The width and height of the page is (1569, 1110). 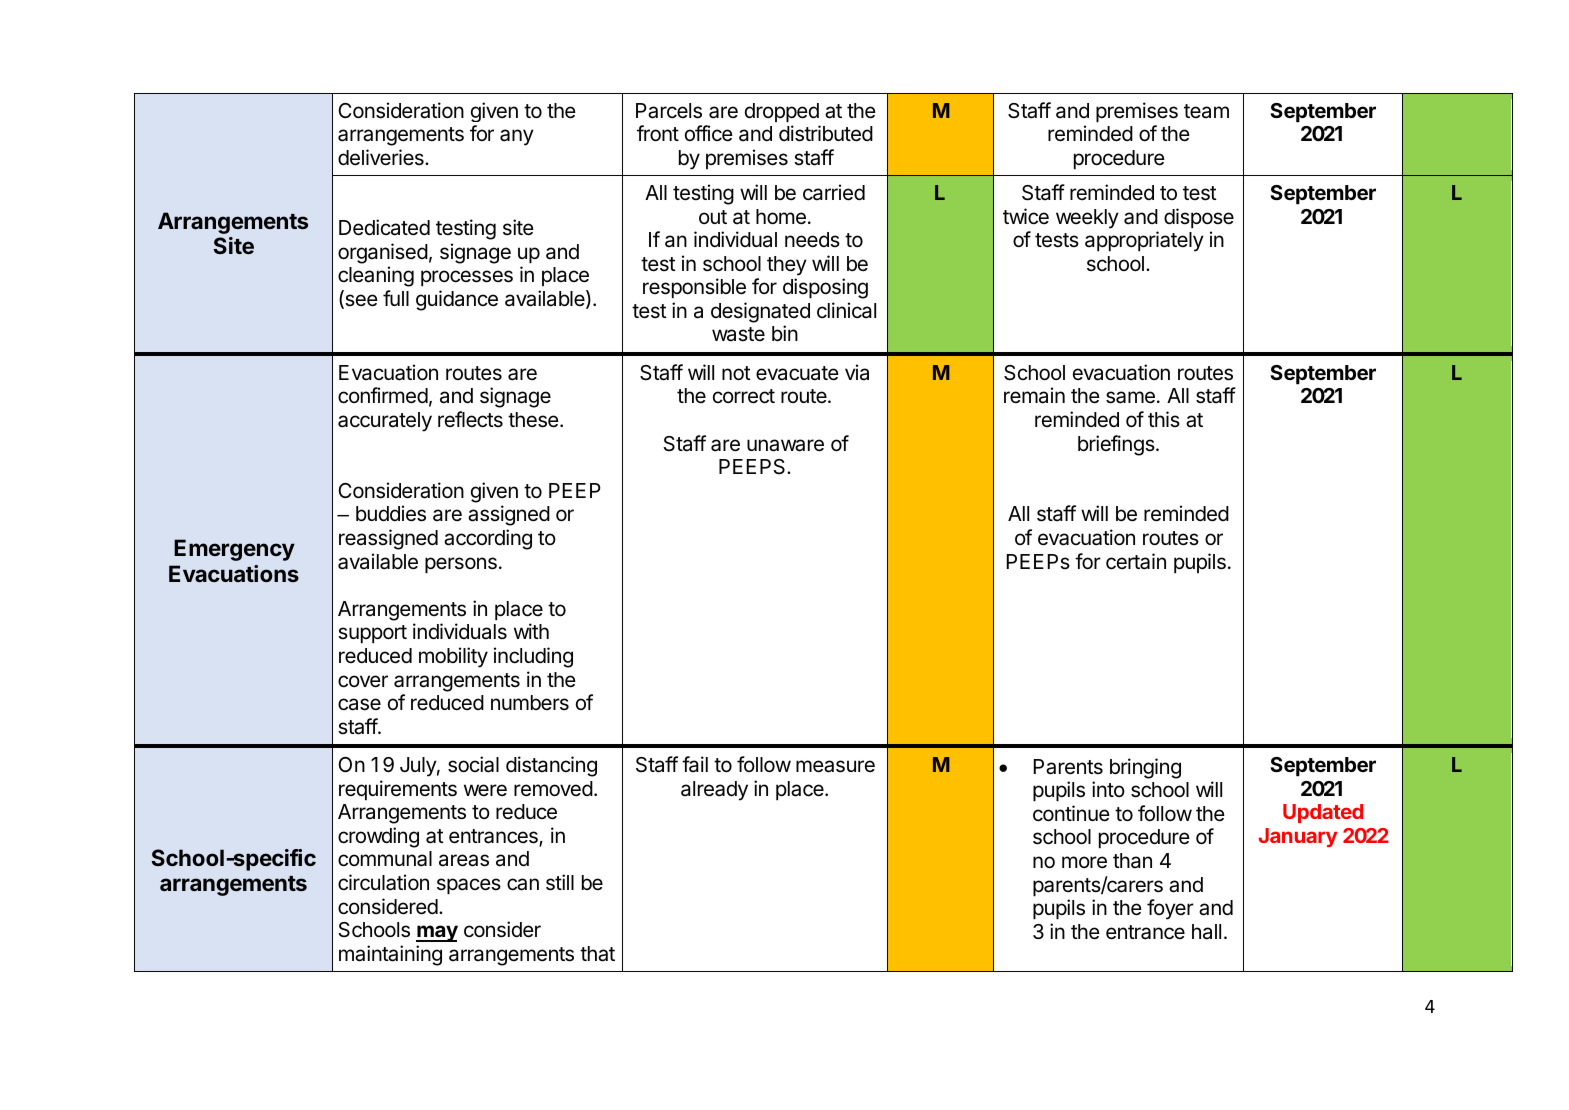 What do you see at coordinates (835, 766) in the page?
I see `measure` at bounding box center [835, 766].
